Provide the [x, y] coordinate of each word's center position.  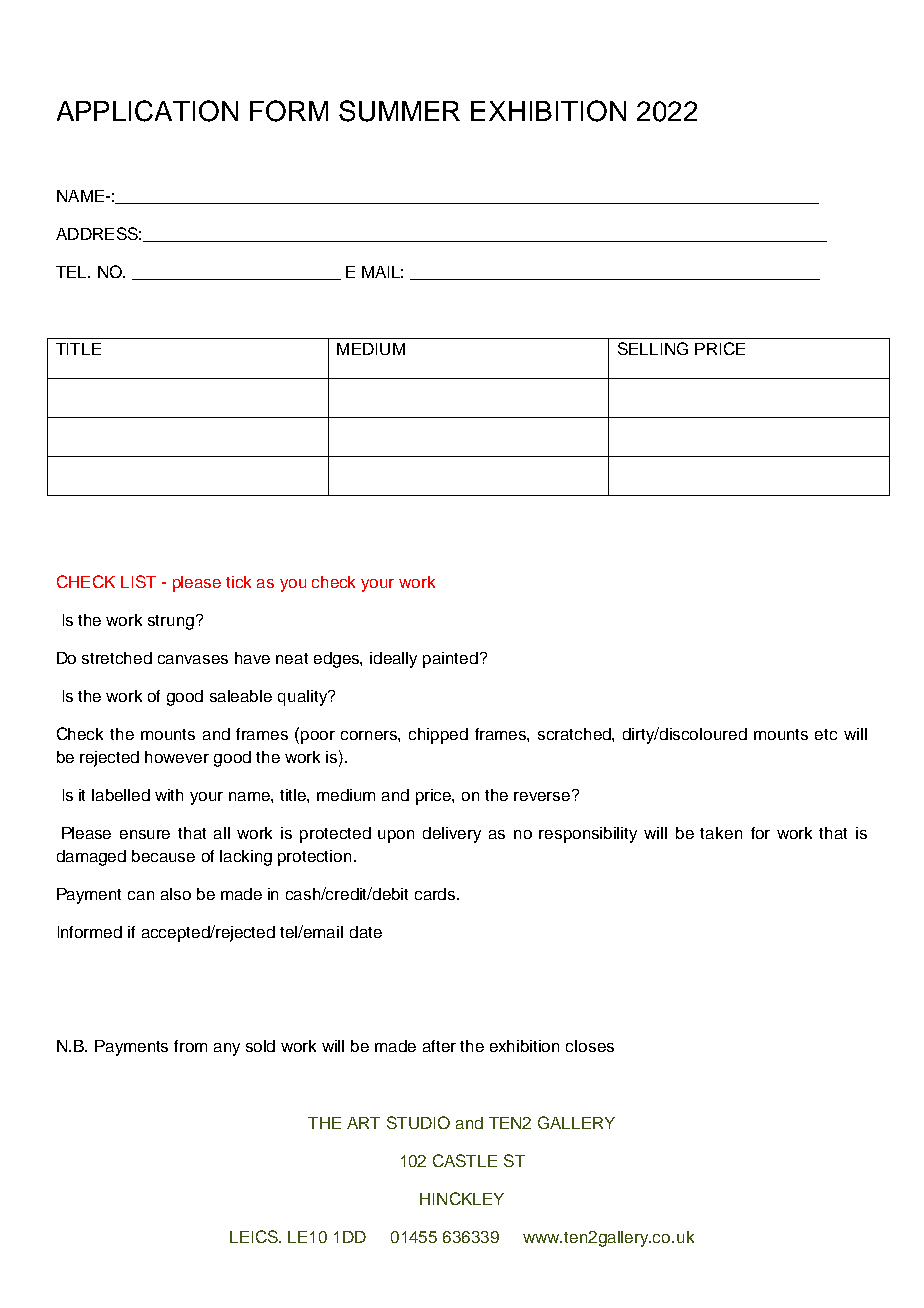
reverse [543, 795]
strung [172, 622]
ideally [393, 660]
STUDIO [418, 1122]
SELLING [653, 348]
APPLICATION [147, 111]
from [190, 1046]
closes [590, 1046]
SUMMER [399, 111]
